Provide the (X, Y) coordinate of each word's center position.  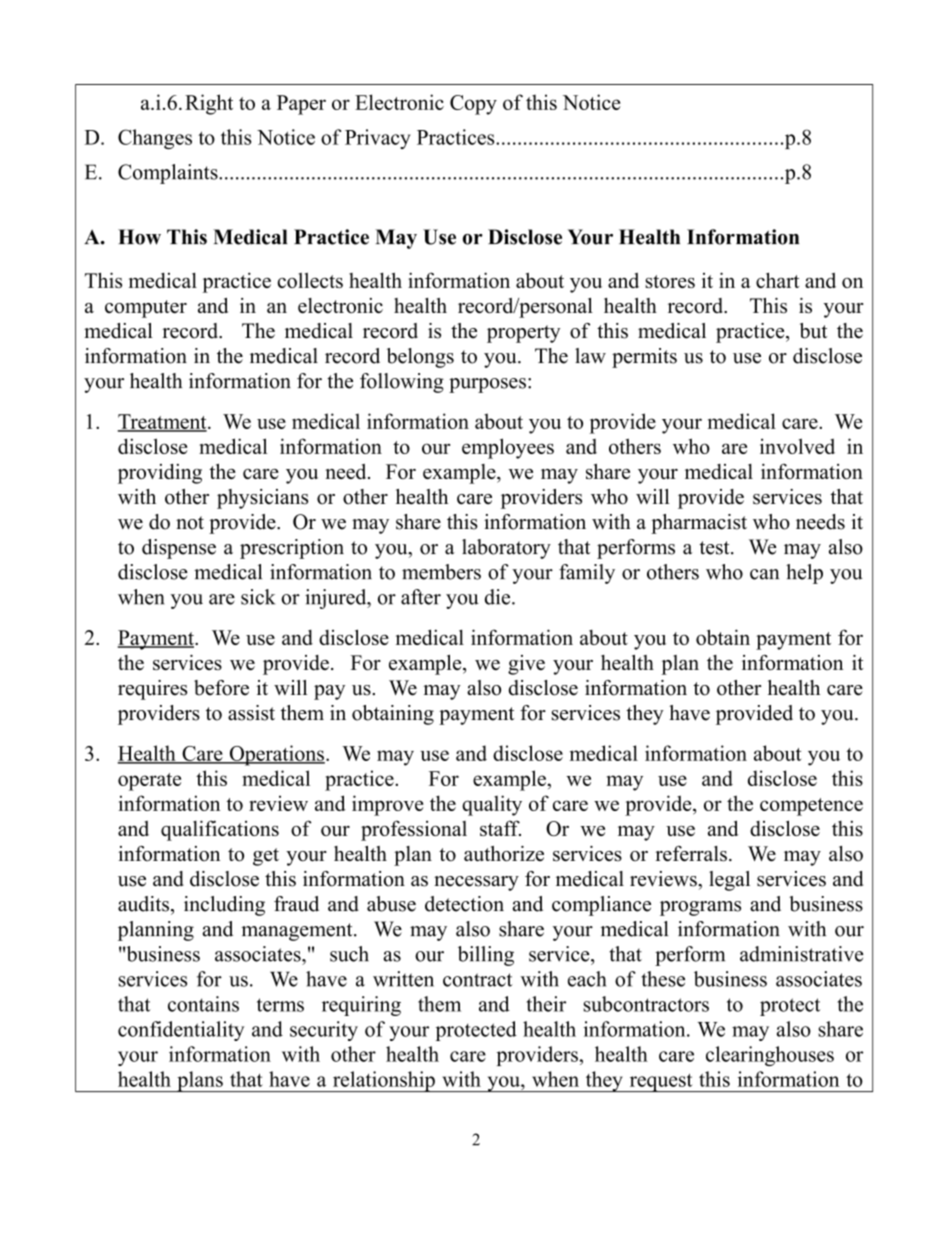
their (546, 1004)
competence (811, 807)
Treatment (163, 422)
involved (797, 446)
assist (251, 713)
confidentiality (181, 1031)
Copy (473, 105)
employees (508, 448)
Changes (155, 139)
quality (492, 805)
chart (777, 280)
